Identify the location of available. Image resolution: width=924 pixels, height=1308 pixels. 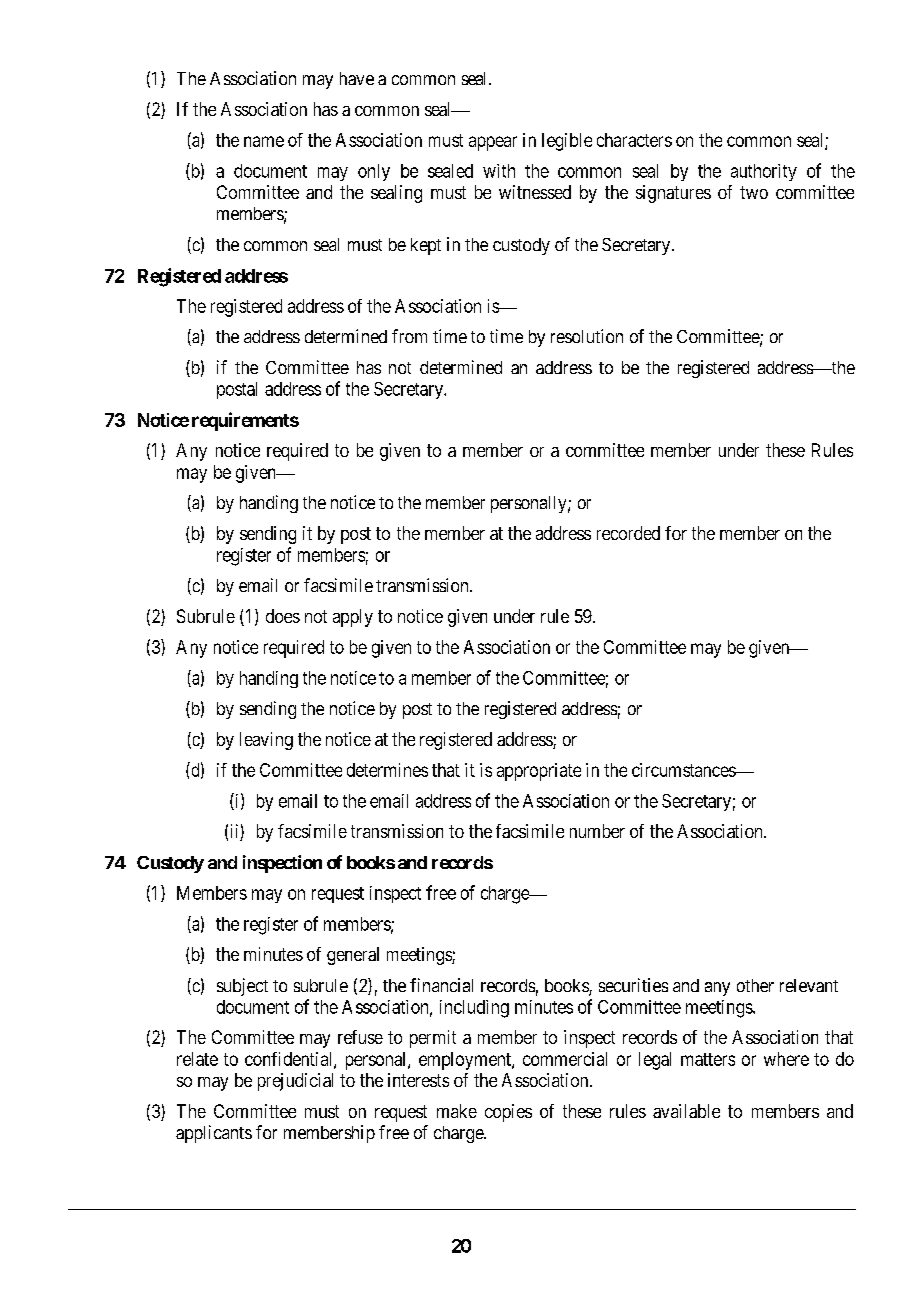
(686, 1111).
